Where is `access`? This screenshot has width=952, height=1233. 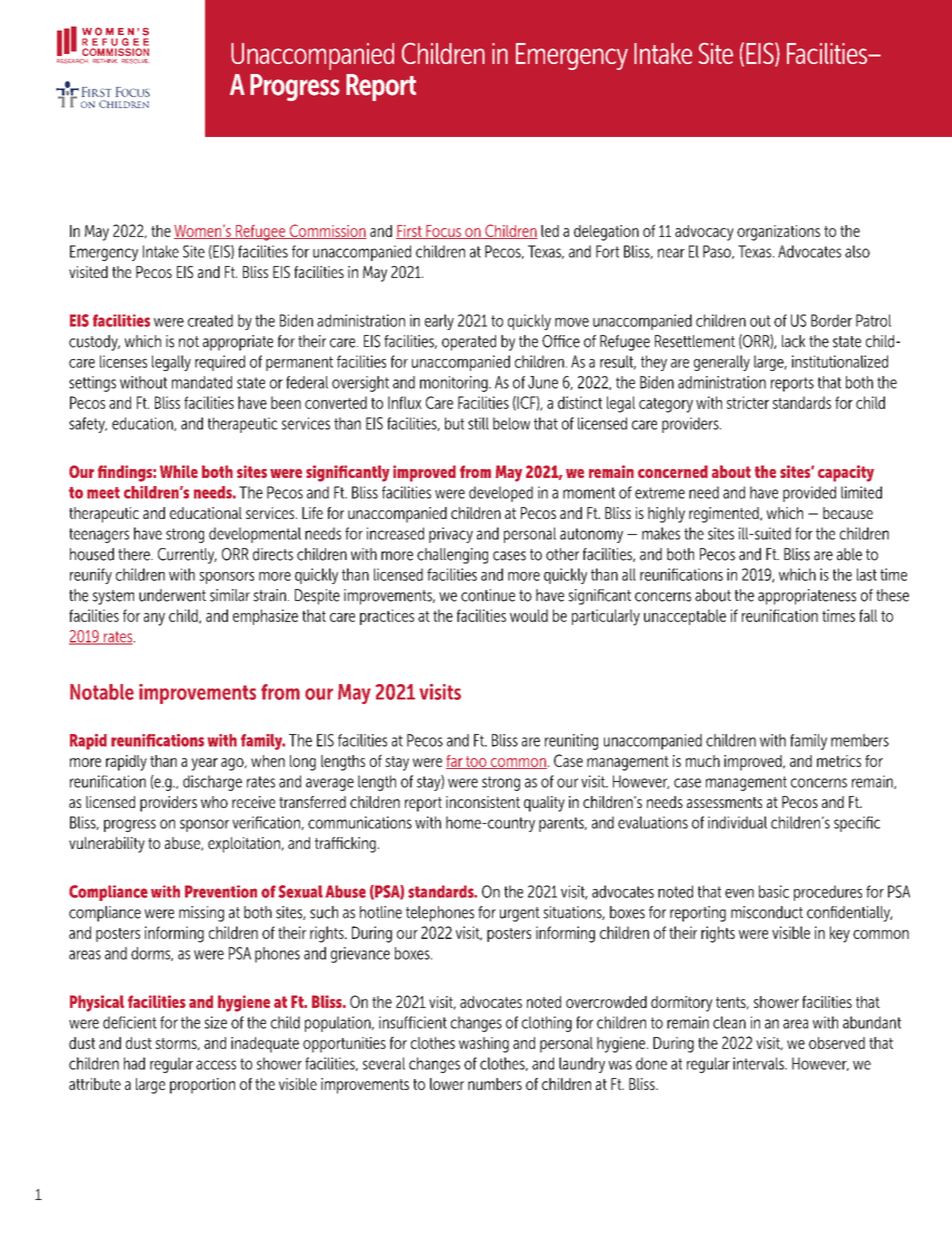
access is located at coordinates (216, 1065).
